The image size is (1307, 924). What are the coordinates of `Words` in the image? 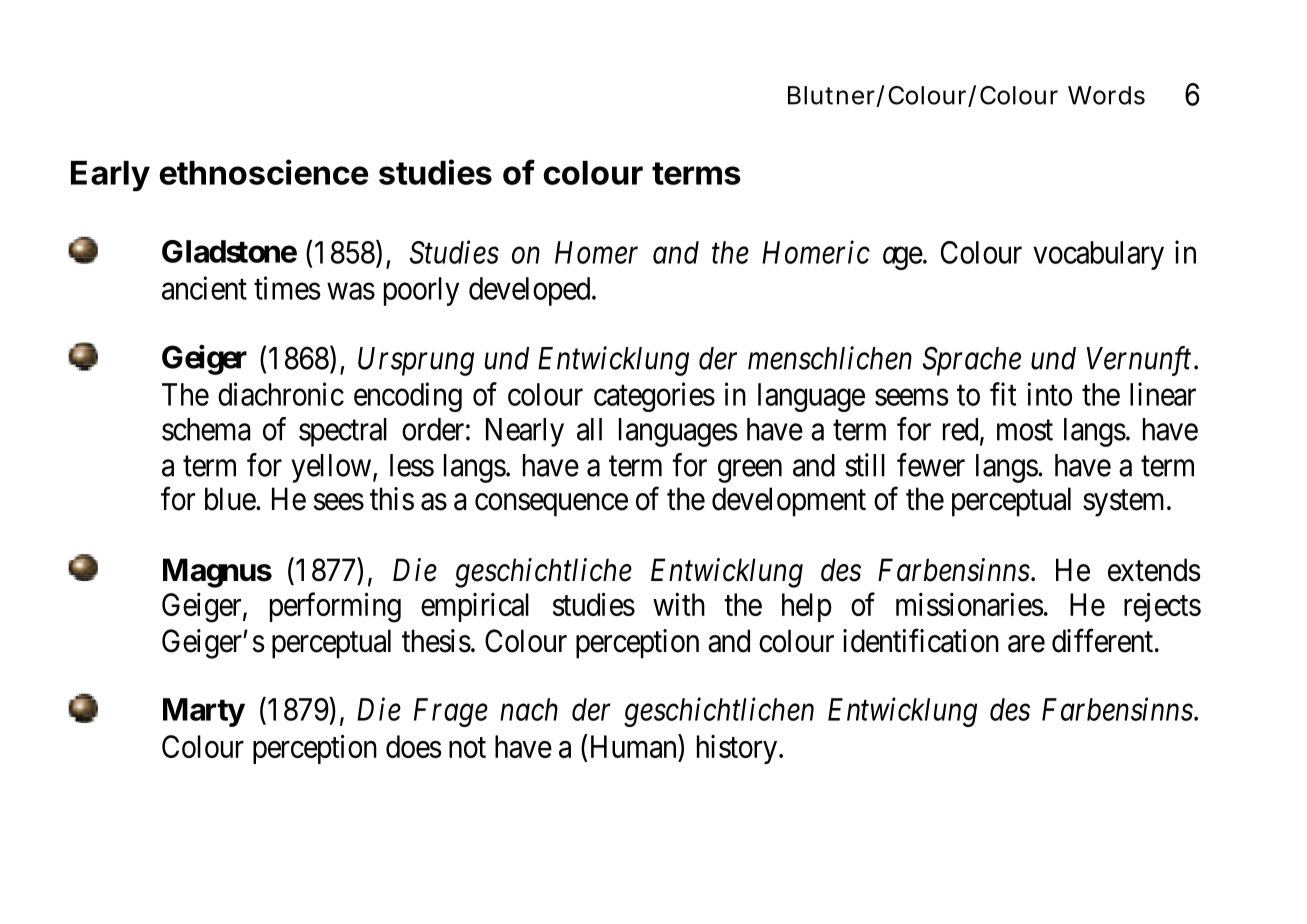 It's located at (1106, 95).
